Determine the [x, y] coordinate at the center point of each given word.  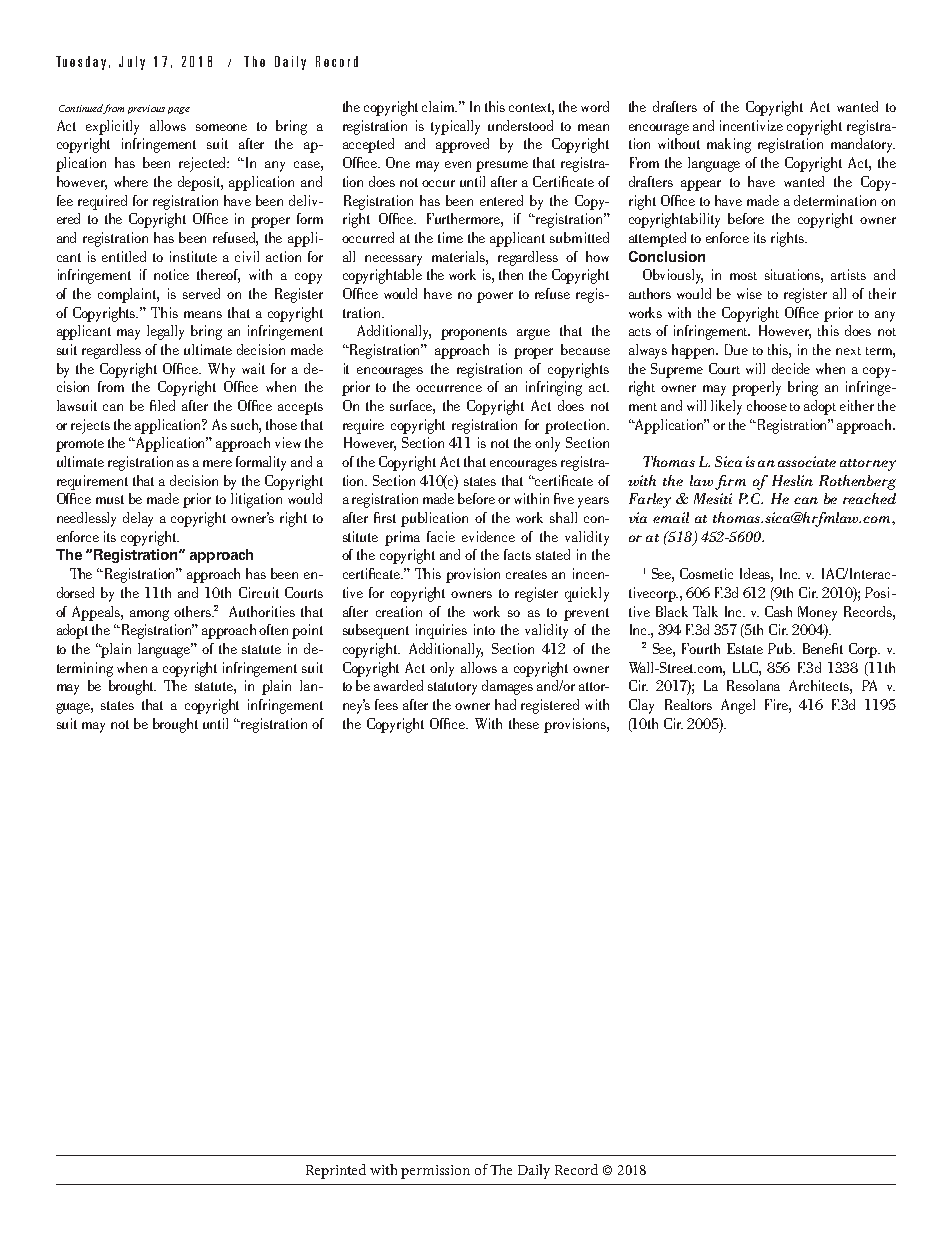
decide [791, 368]
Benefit [823, 648]
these [524, 723]
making [729, 145]
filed [162, 405]
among [149, 615]
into [484, 629]
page [179, 110]
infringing [554, 388]
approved [462, 145]
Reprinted [336, 1171]
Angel [738, 706]
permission [435, 1172]
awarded [398, 685]
